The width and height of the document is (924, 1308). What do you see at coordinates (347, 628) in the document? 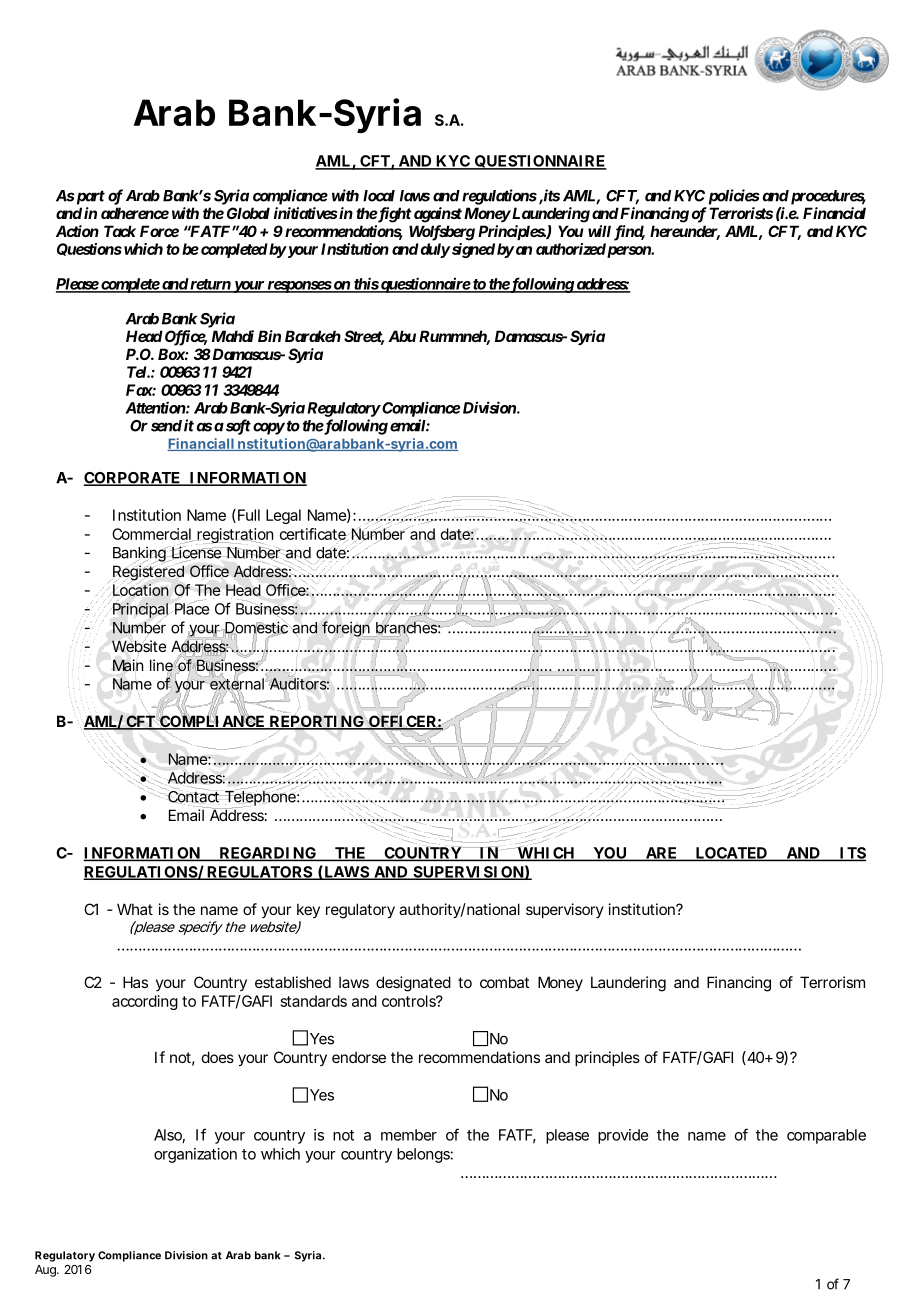
I see `foreign` at bounding box center [347, 628].
